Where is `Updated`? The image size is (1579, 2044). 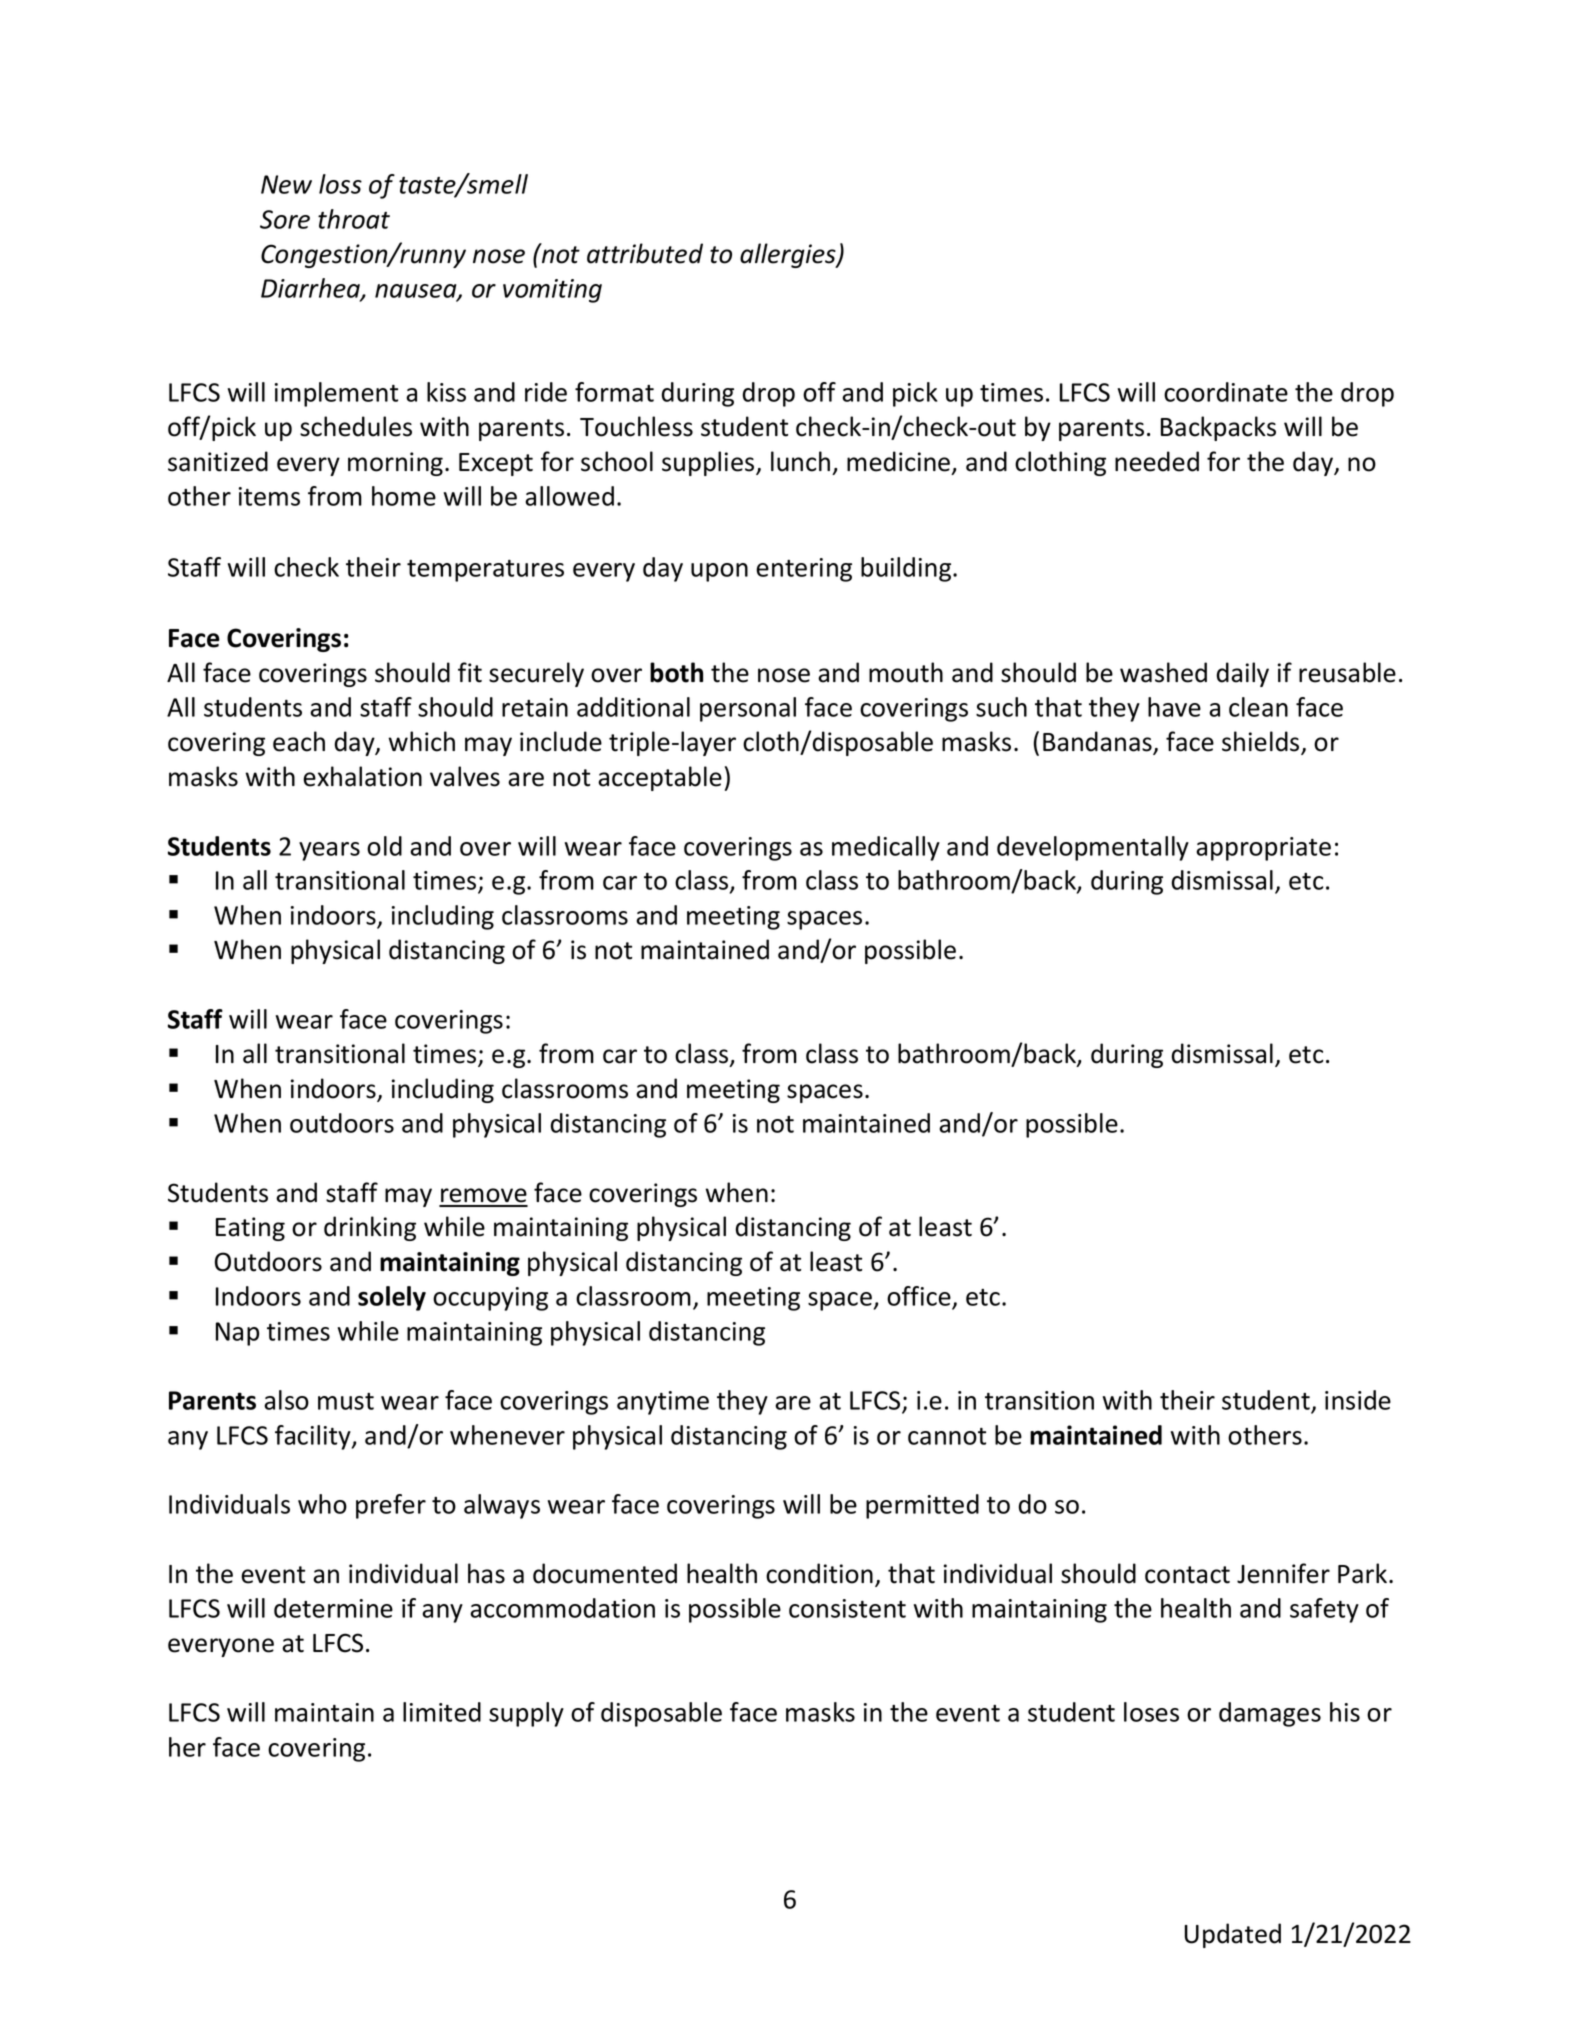
Updated is located at coordinates (1233, 1935).
